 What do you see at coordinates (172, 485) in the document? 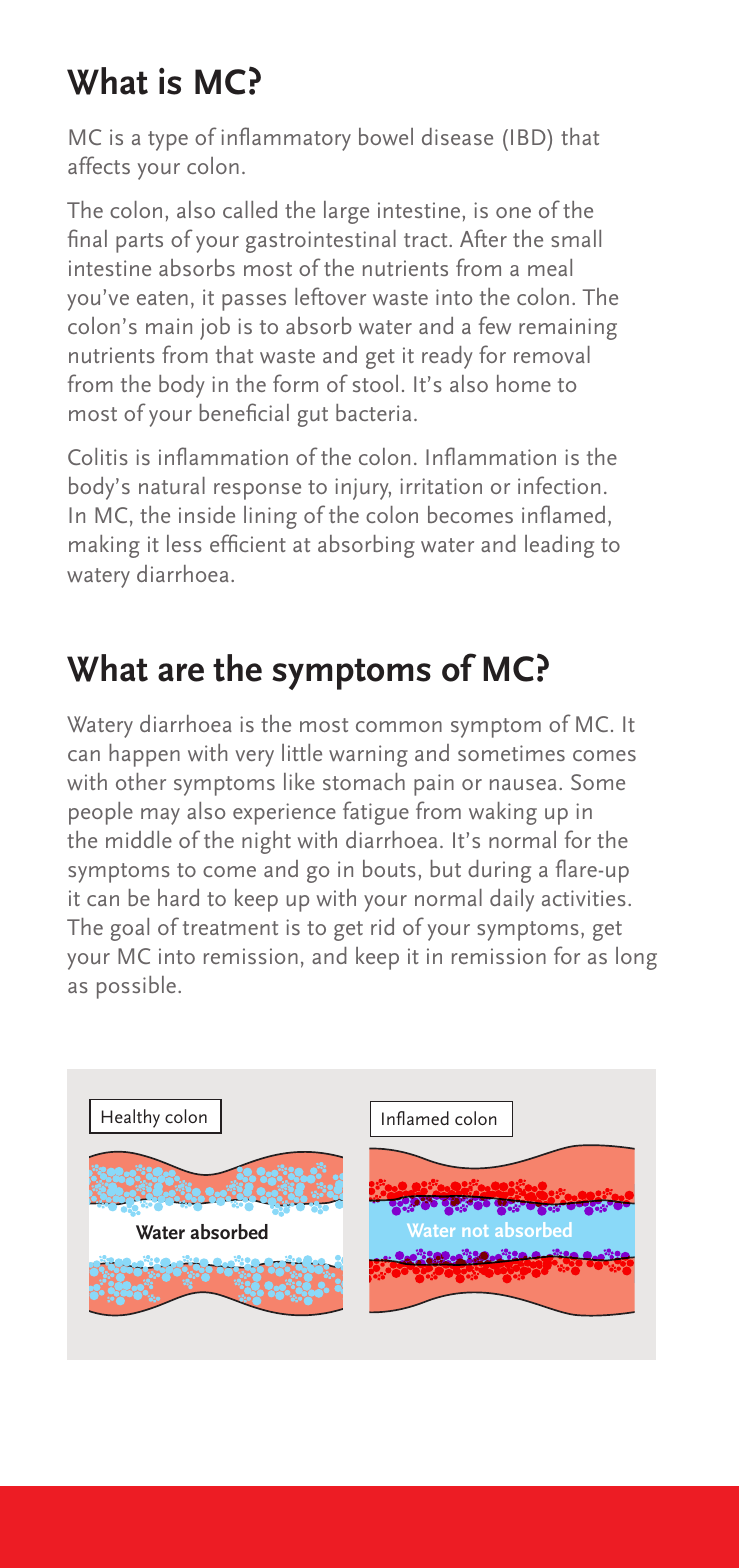
I see `natural` at bounding box center [172, 485].
